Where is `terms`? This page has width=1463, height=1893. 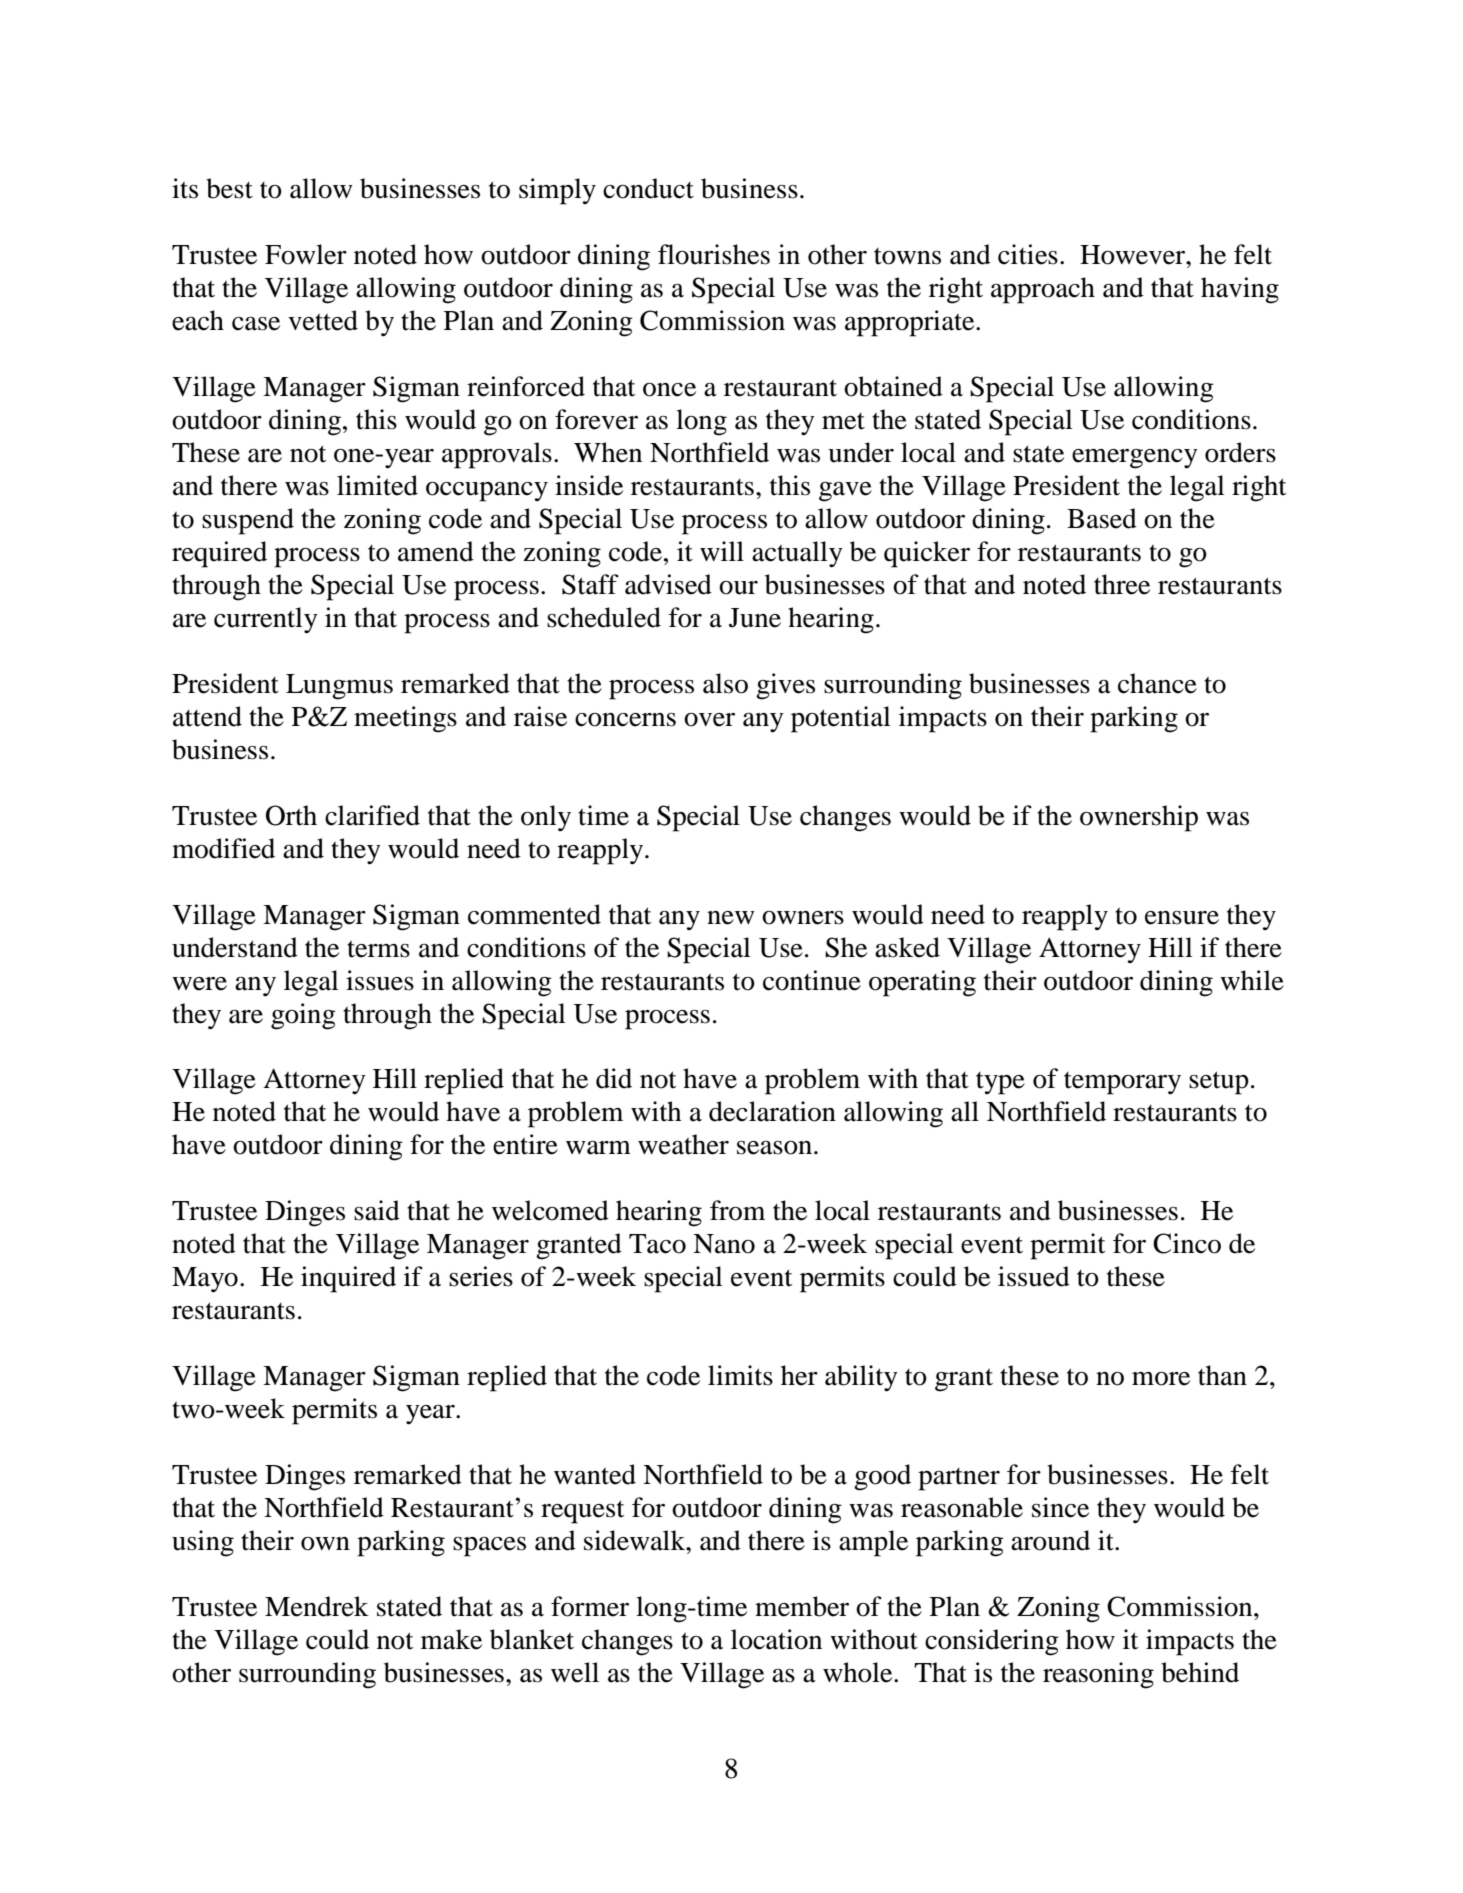 terms is located at coordinates (378, 949).
